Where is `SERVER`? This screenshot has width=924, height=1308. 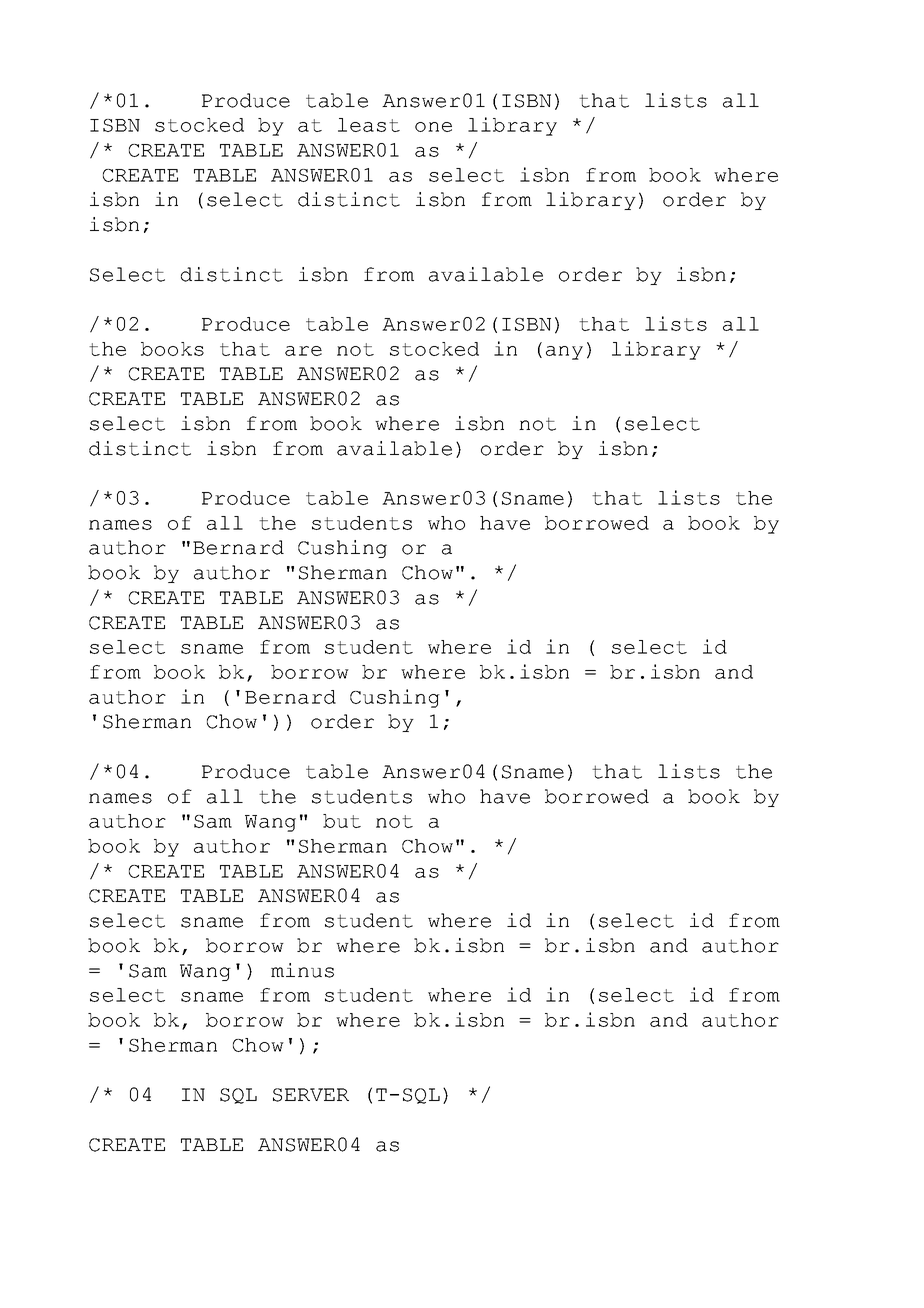 SERVER is located at coordinates (311, 1095).
